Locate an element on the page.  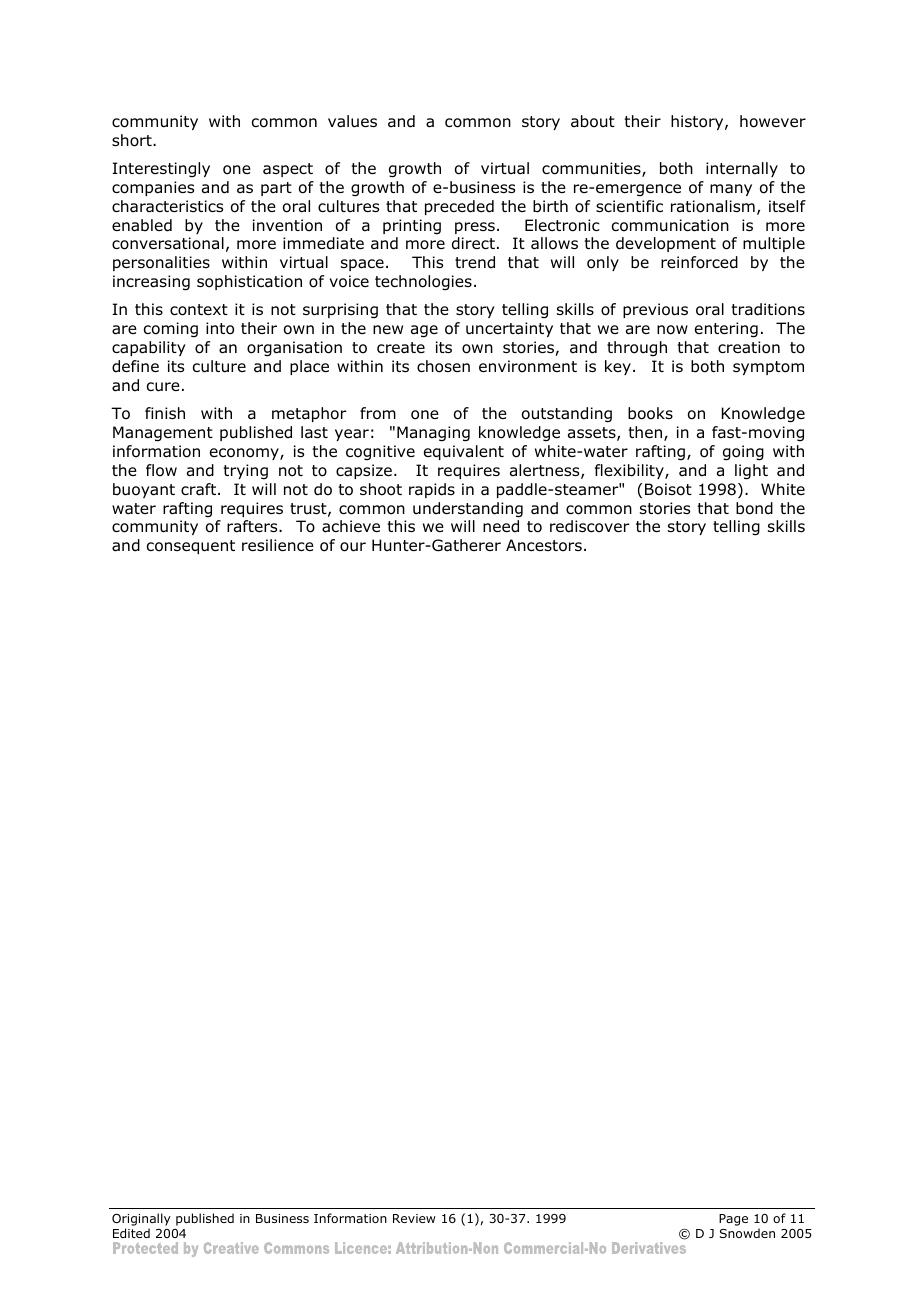
internally is located at coordinates (742, 169).
